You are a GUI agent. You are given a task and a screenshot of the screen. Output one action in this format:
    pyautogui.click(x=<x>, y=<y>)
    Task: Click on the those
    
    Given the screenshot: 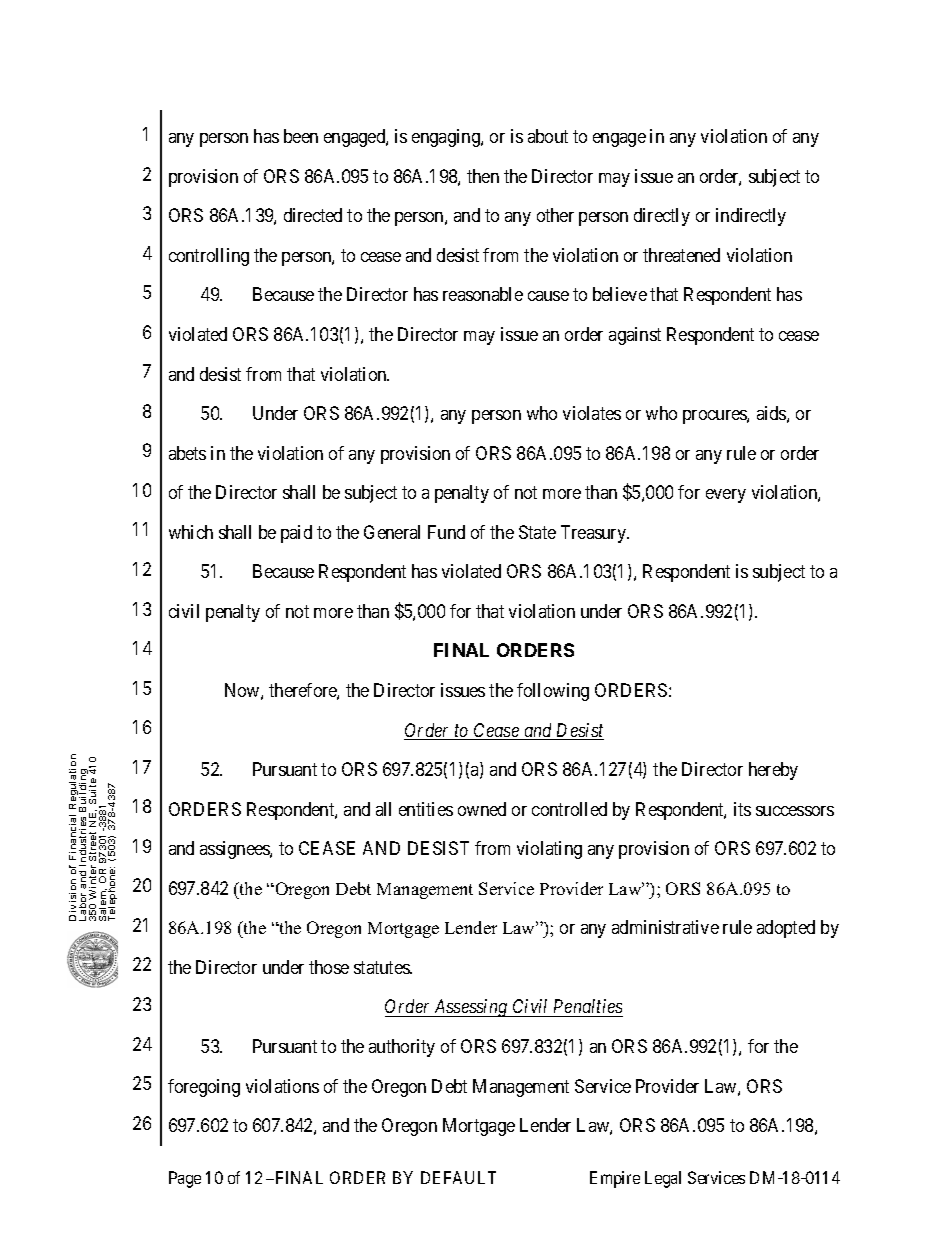 What is the action you would take?
    pyautogui.click(x=329, y=967)
